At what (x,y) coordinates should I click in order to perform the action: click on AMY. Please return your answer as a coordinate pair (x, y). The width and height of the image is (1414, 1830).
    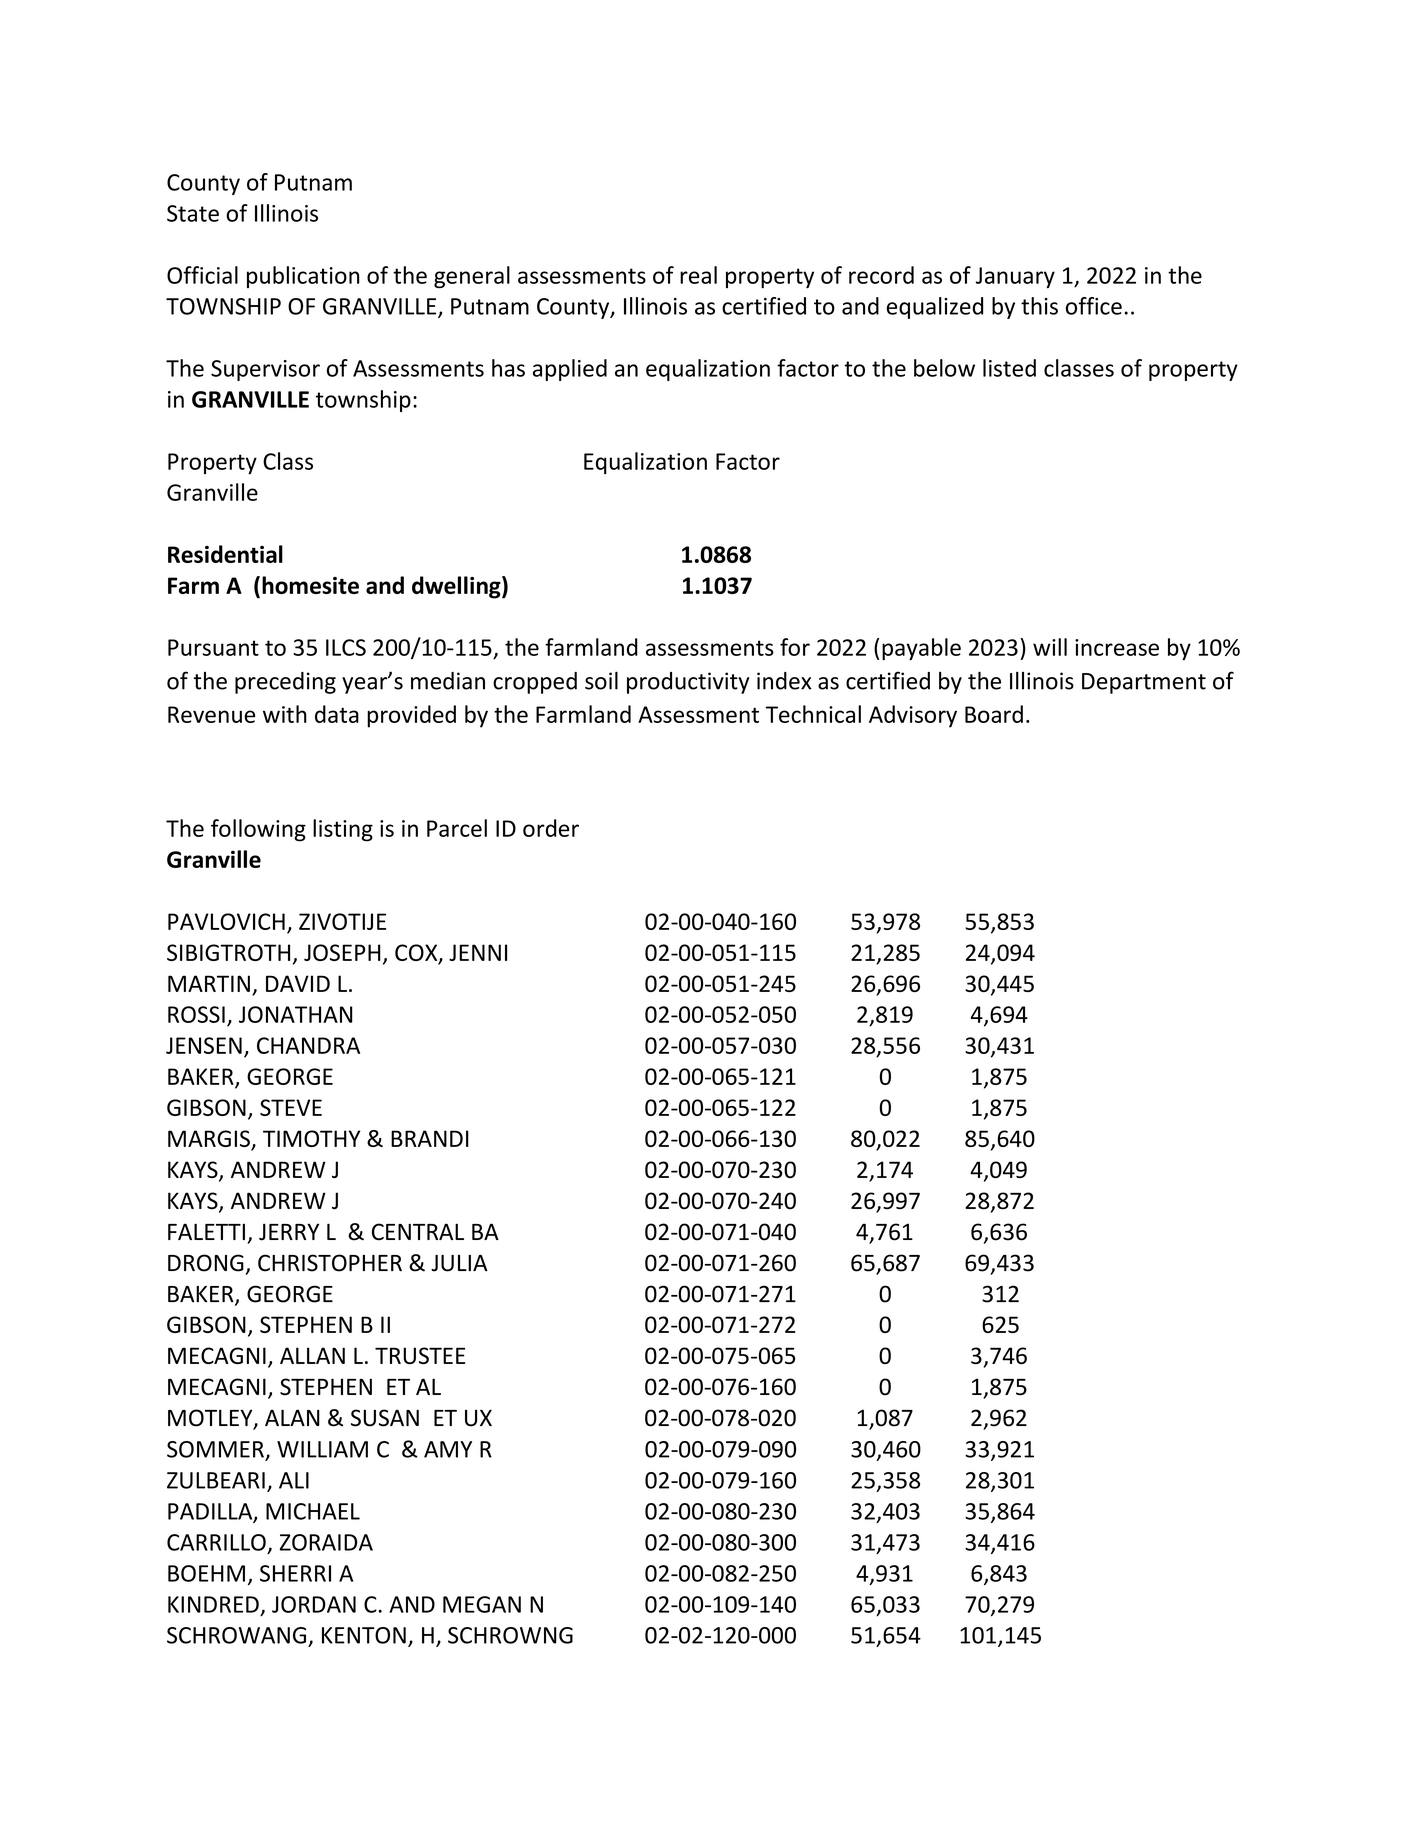
    Looking at the image, I should click on (448, 1449).
